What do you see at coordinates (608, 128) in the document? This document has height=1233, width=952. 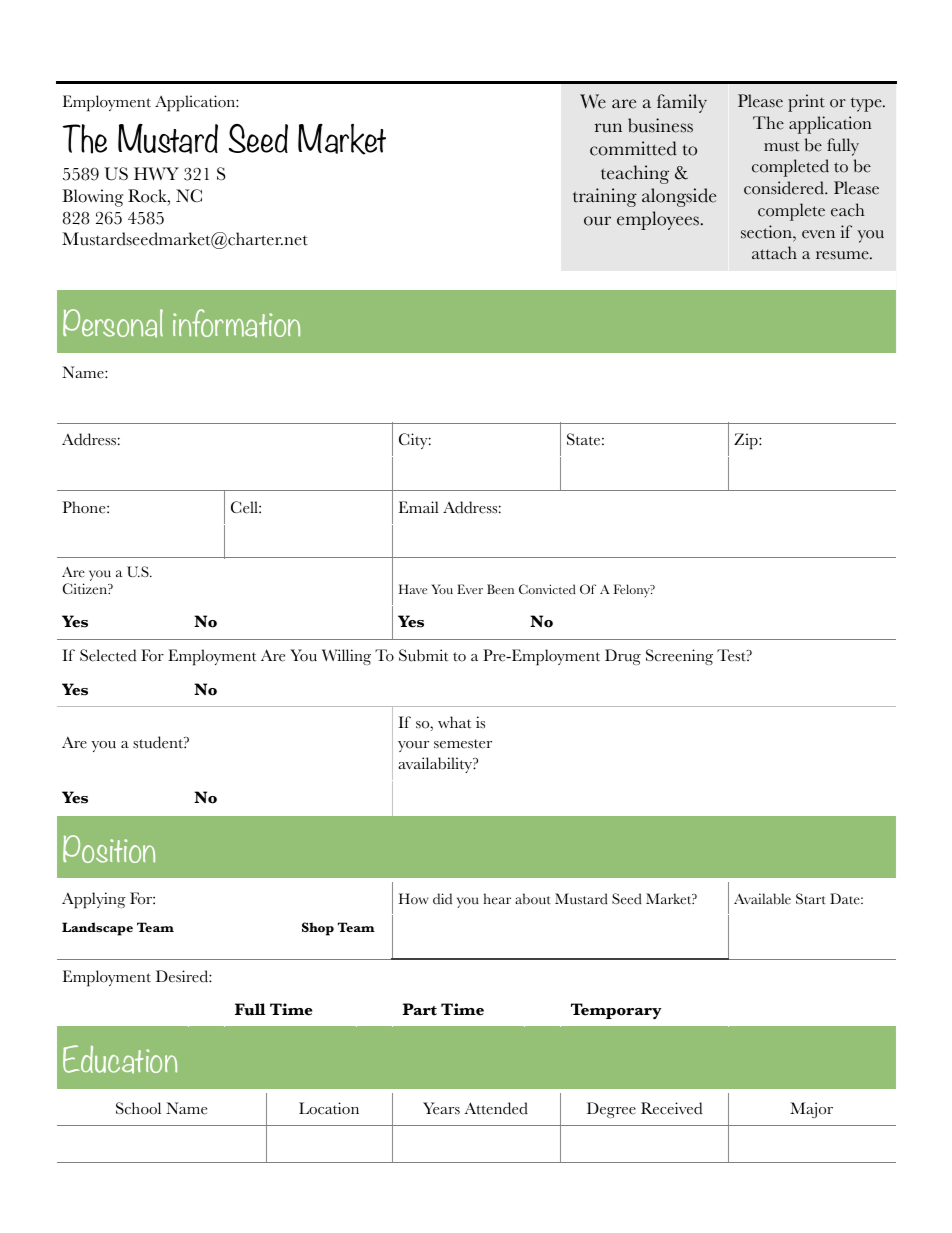 I see `run` at bounding box center [608, 128].
